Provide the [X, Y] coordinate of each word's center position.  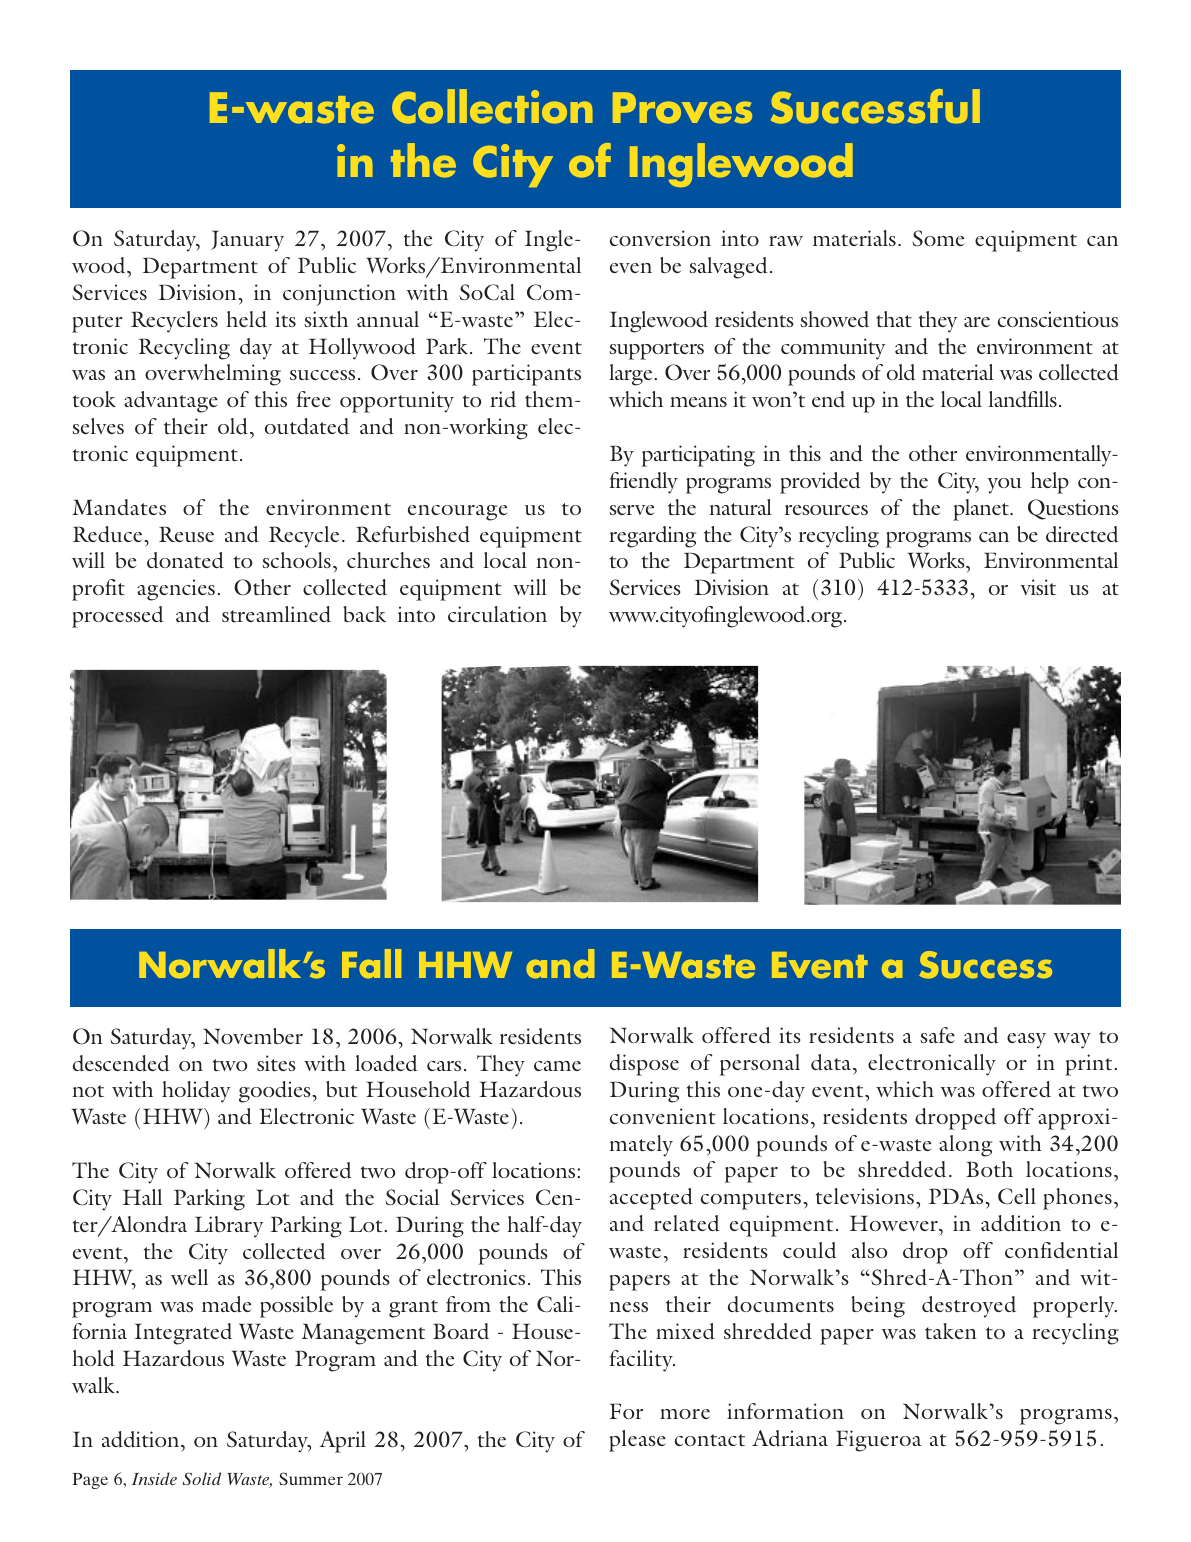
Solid [202, 1478]
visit [1038, 587]
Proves [682, 108]
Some [938, 238]
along [965, 1146]
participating [698, 456]
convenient [663, 1116]
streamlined [276, 614]
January [247, 241]
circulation [497, 614]
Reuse [186, 534]
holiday [196, 1092]
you [1004, 486]
